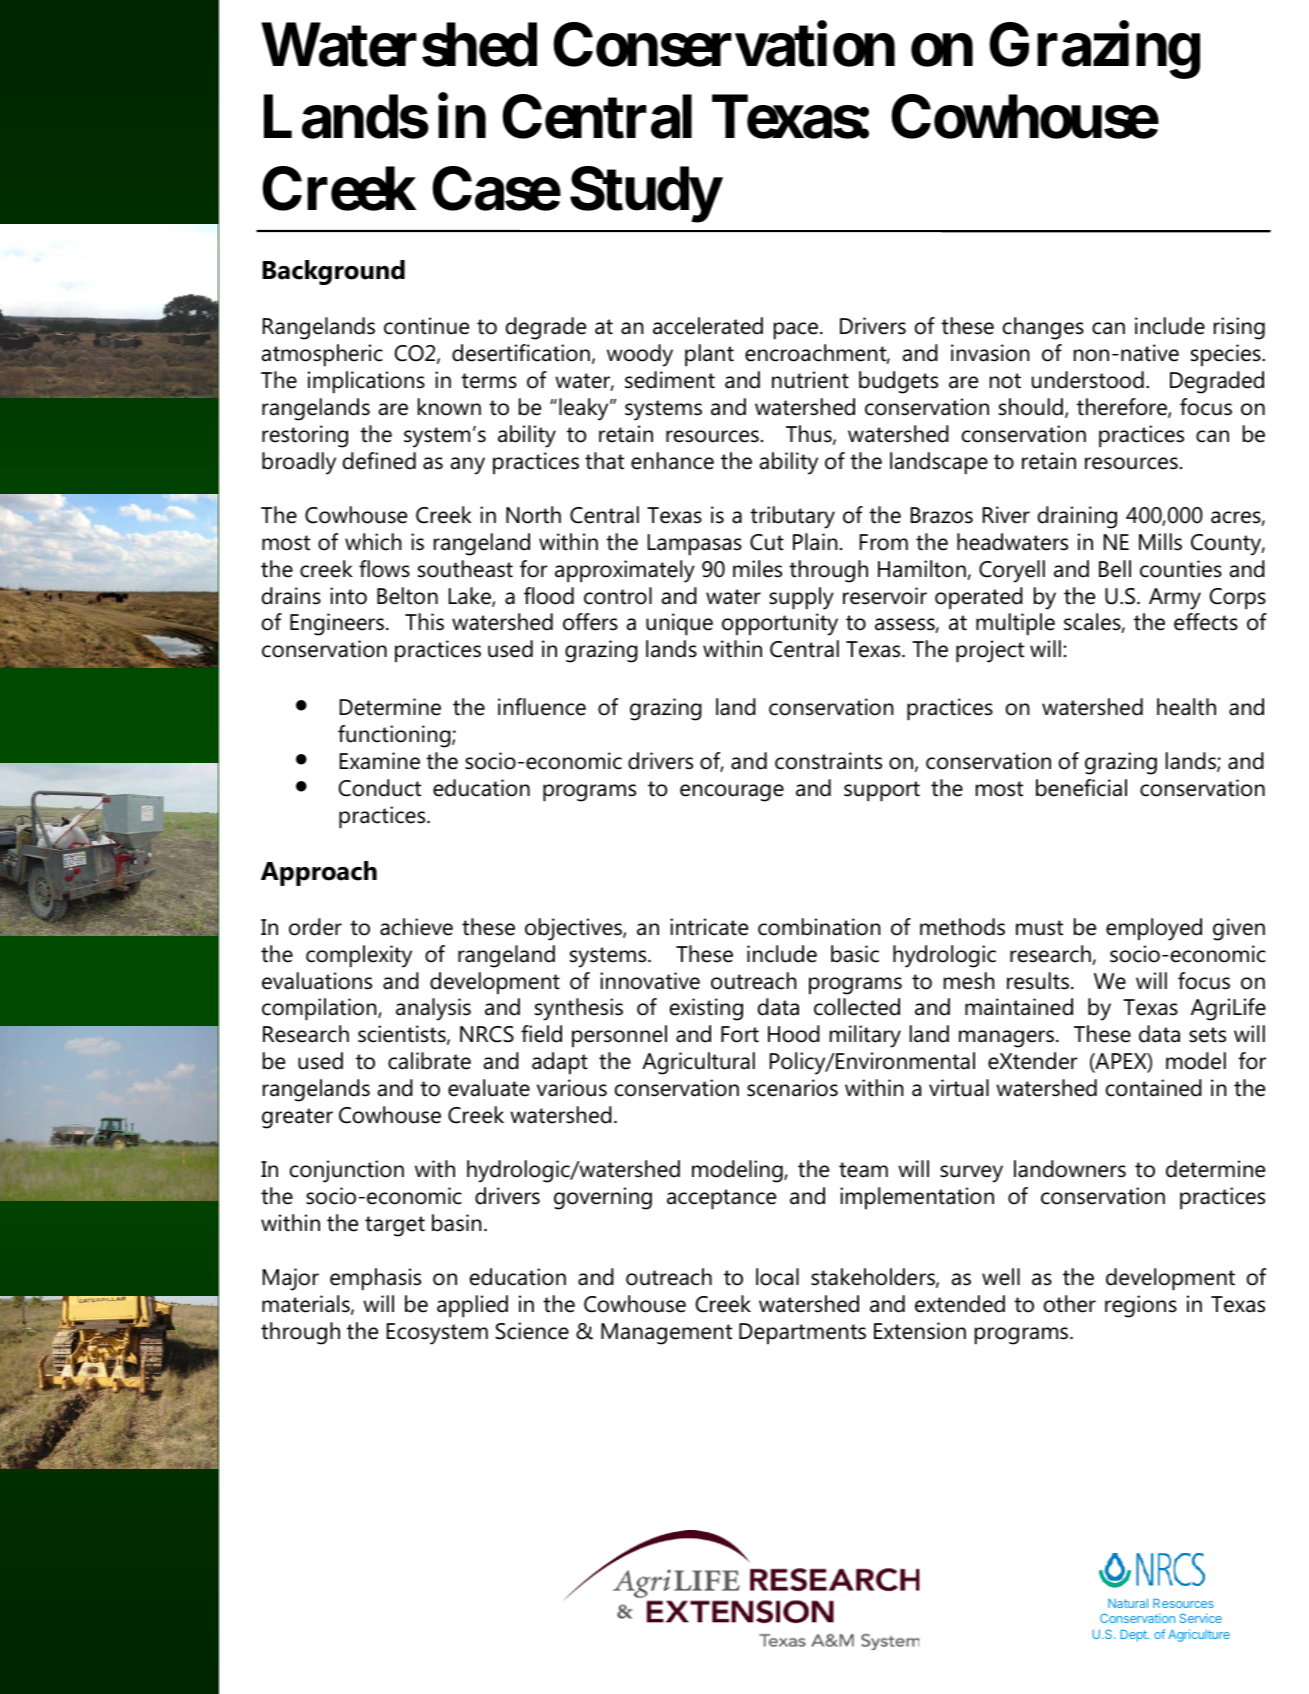  I want to click on changes, so click(1043, 328).
